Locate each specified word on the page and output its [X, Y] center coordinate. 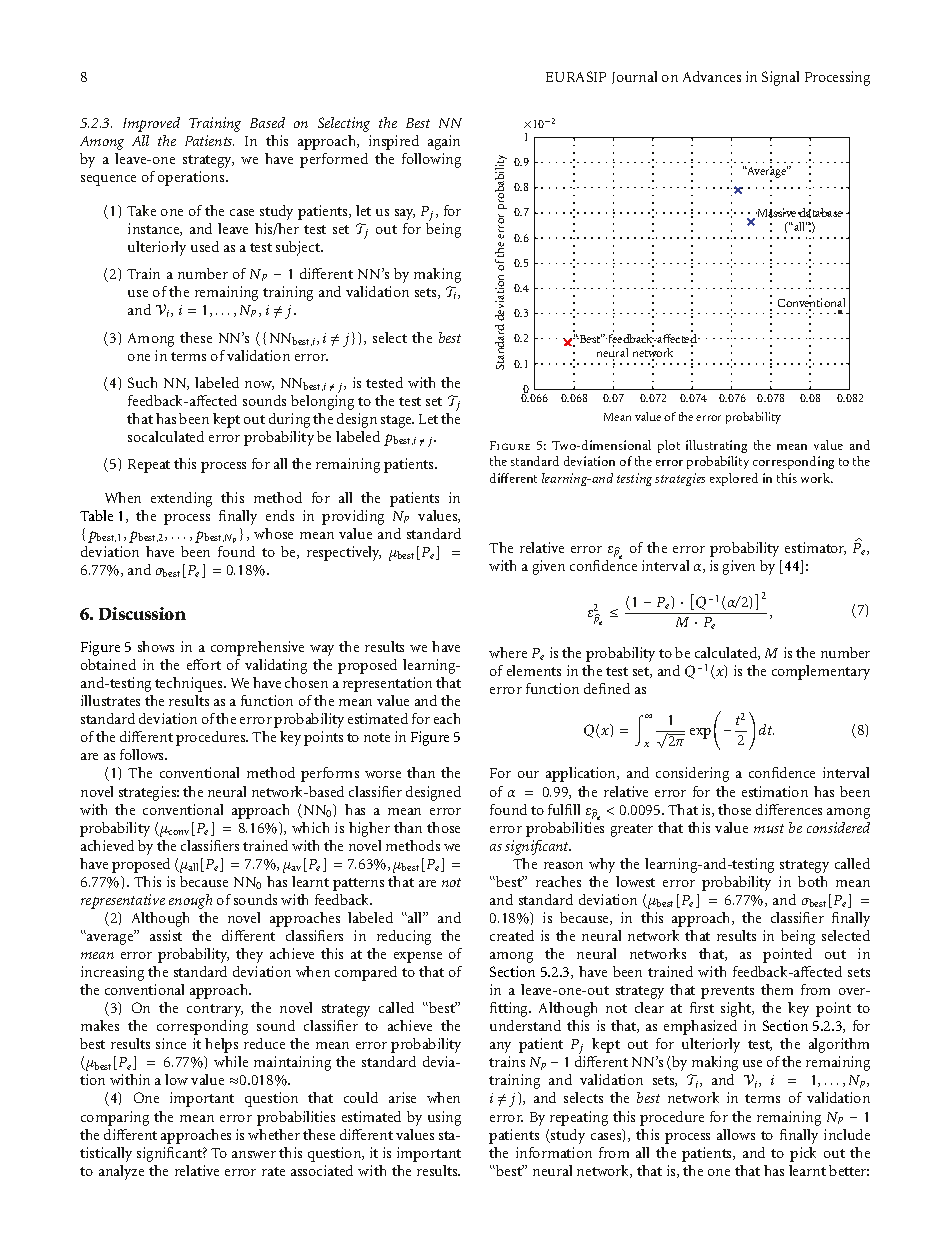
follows [143, 754]
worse [383, 774]
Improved [151, 124]
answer [254, 1154]
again [444, 142]
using [444, 1118]
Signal [780, 78]
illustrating [716, 446]
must [769, 828]
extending [181, 499]
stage [397, 421]
